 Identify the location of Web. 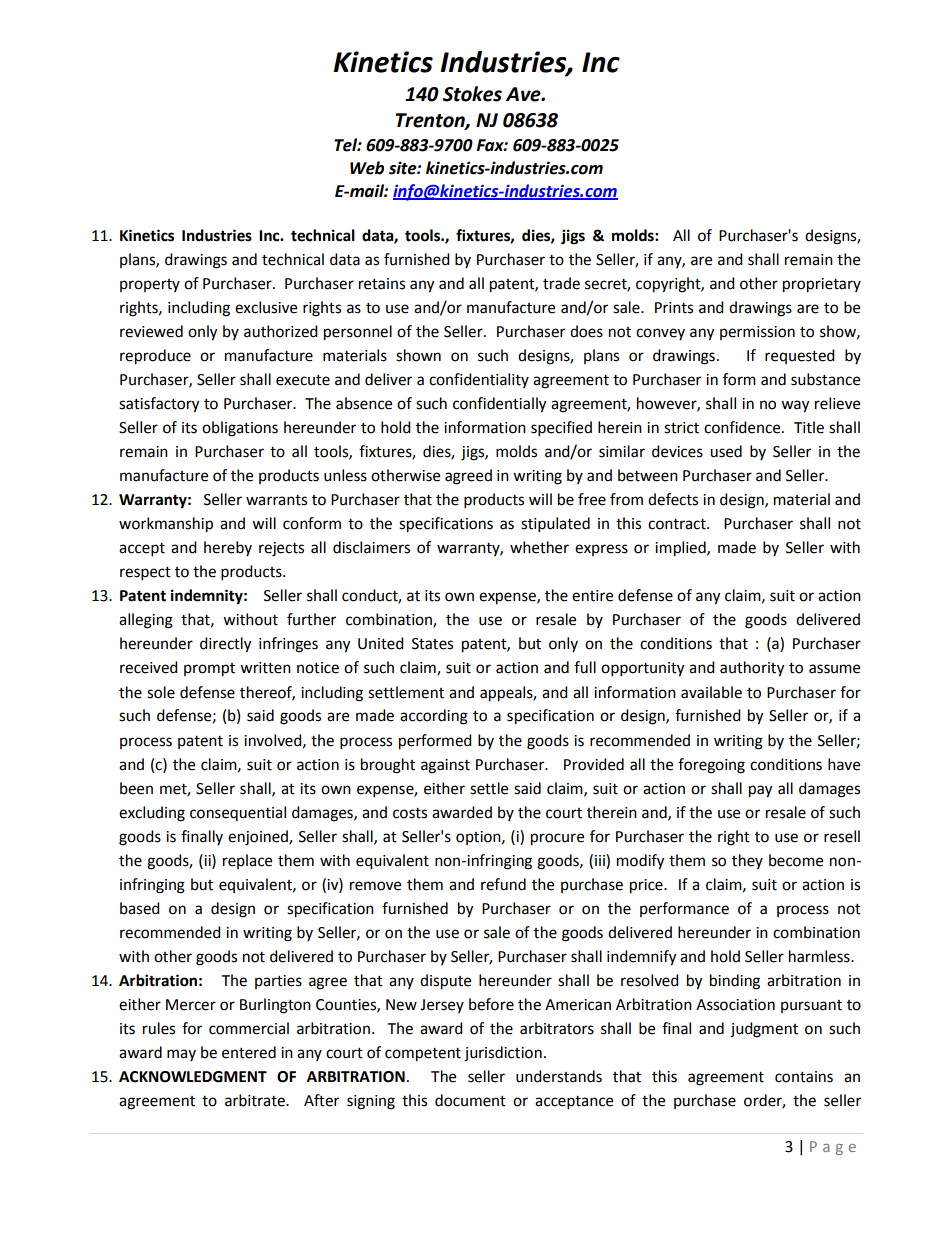
(367, 168).
